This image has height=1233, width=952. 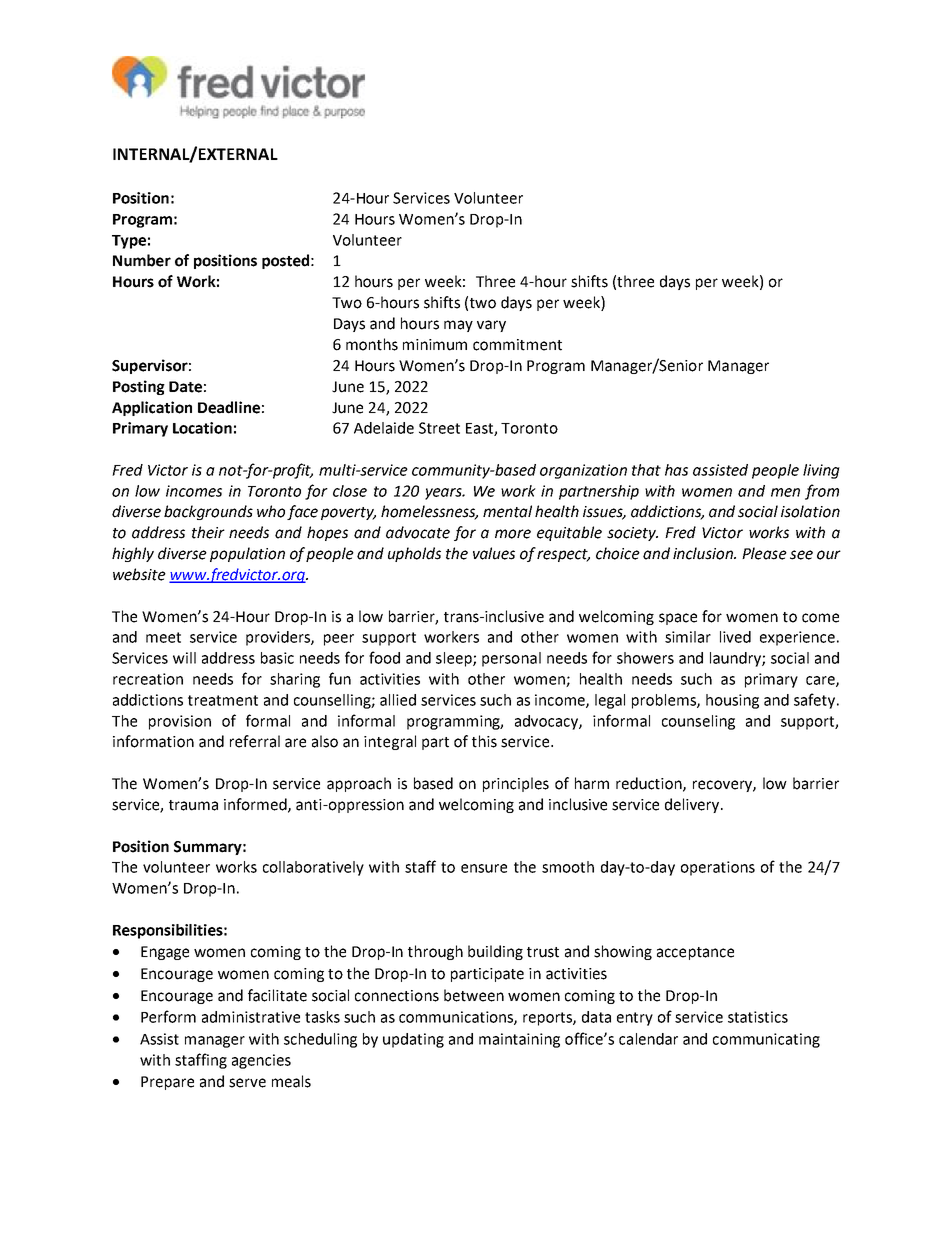 What do you see at coordinates (455, 659) in the image?
I see `sleep` at bounding box center [455, 659].
